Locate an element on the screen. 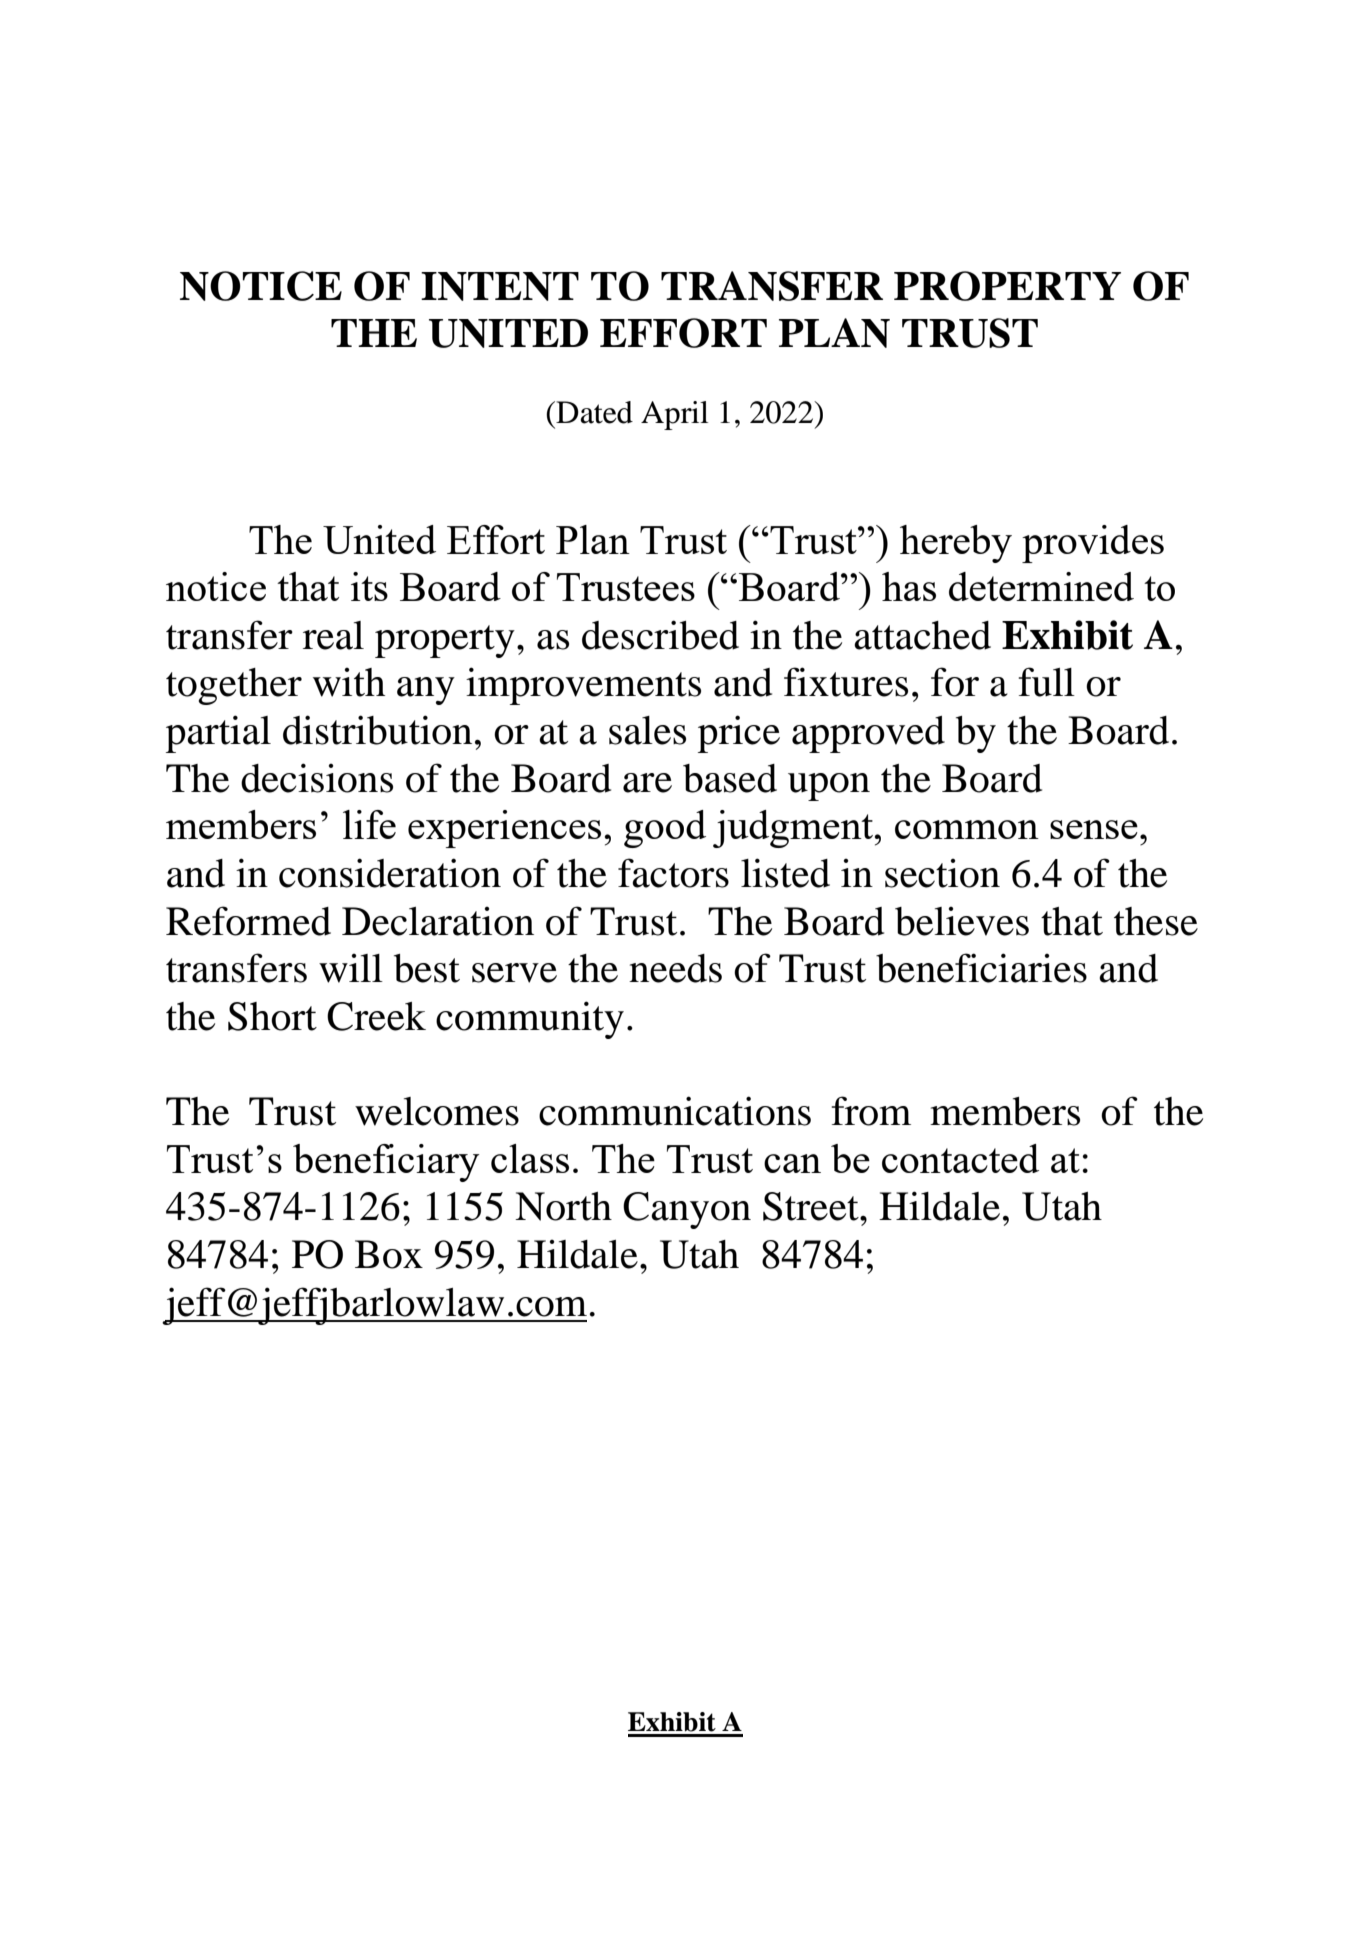  April is located at coordinates (675, 415).
